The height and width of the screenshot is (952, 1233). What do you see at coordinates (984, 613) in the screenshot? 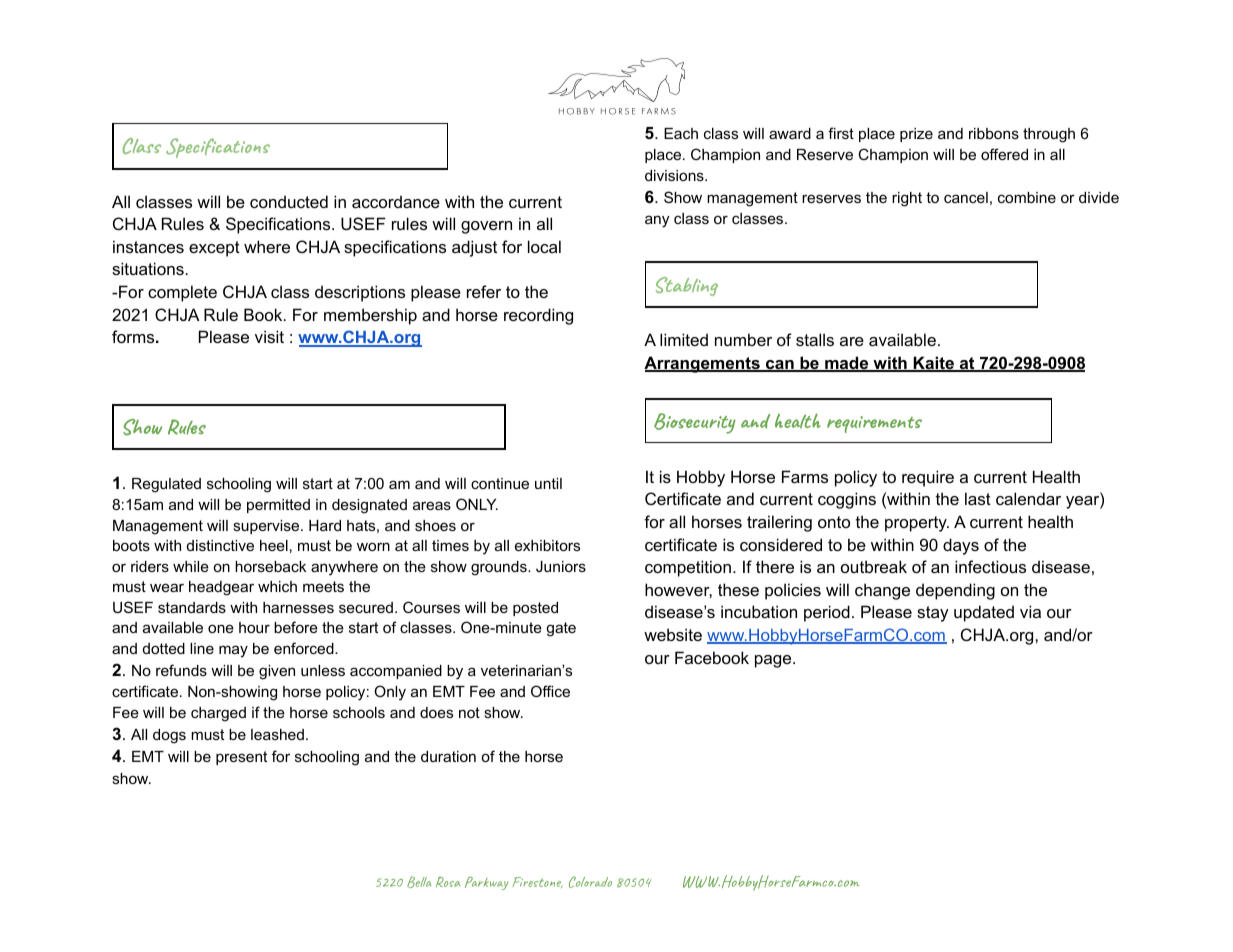
I see `updated` at bounding box center [984, 613].
